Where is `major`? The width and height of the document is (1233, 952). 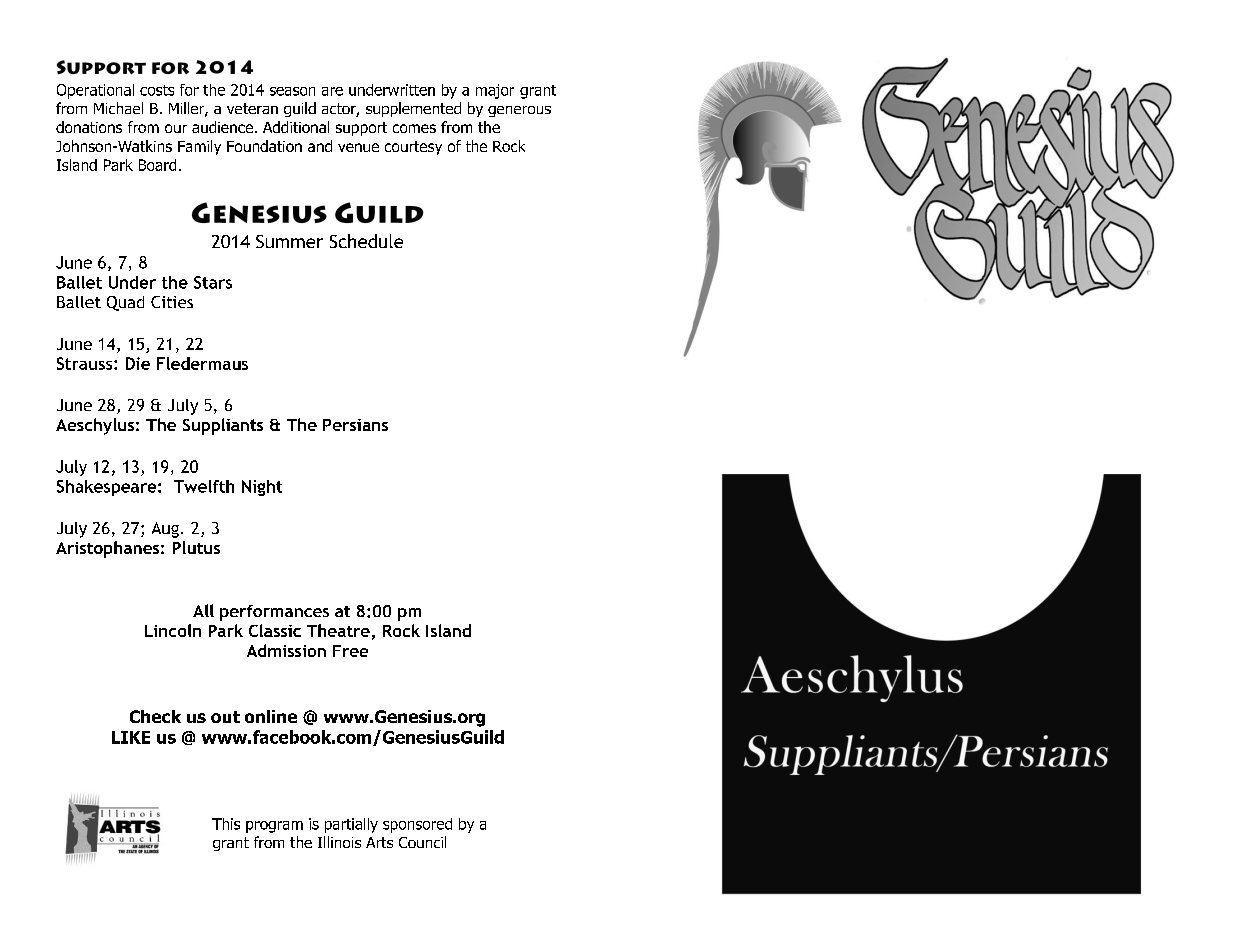
major is located at coordinates (495, 91).
